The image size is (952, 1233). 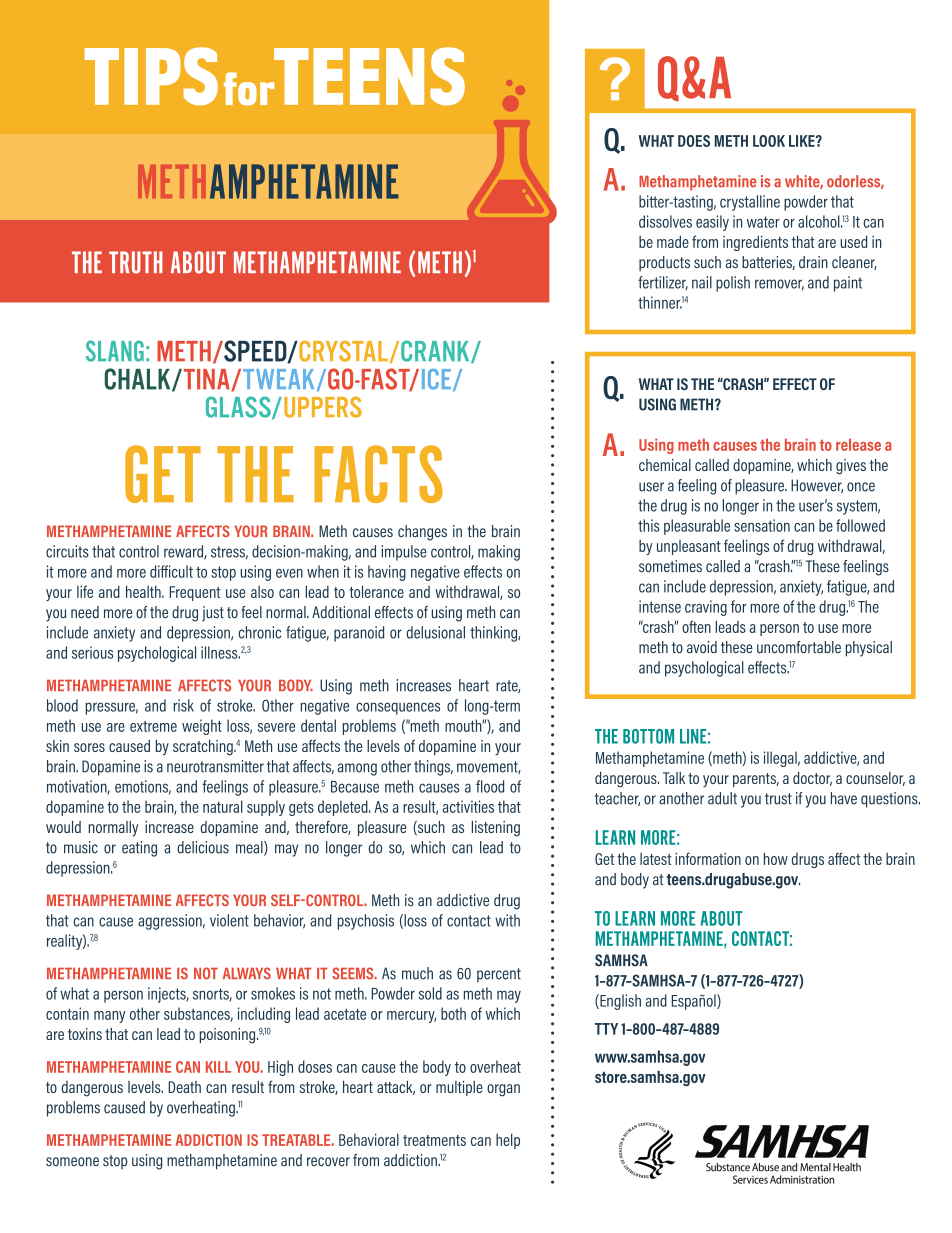 What do you see at coordinates (171, 571) in the document?
I see `difficult` at bounding box center [171, 571].
